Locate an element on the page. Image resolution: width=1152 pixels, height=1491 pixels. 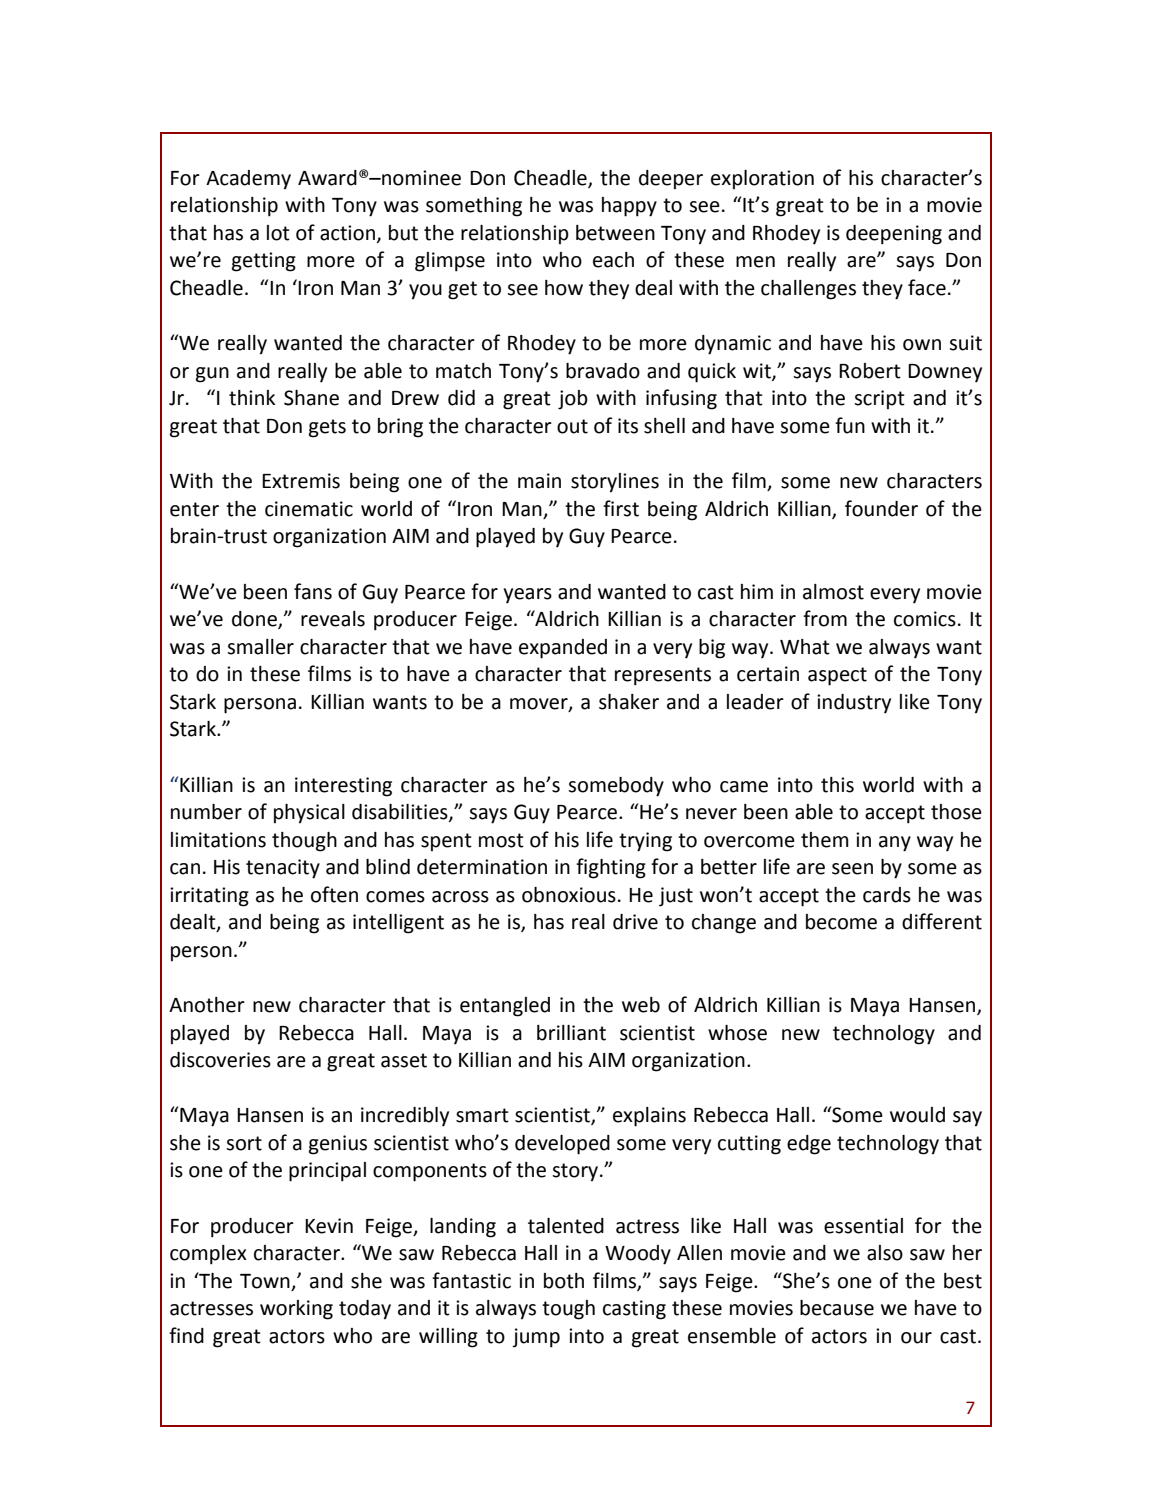
interesting is located at coordinates (343, 787).
